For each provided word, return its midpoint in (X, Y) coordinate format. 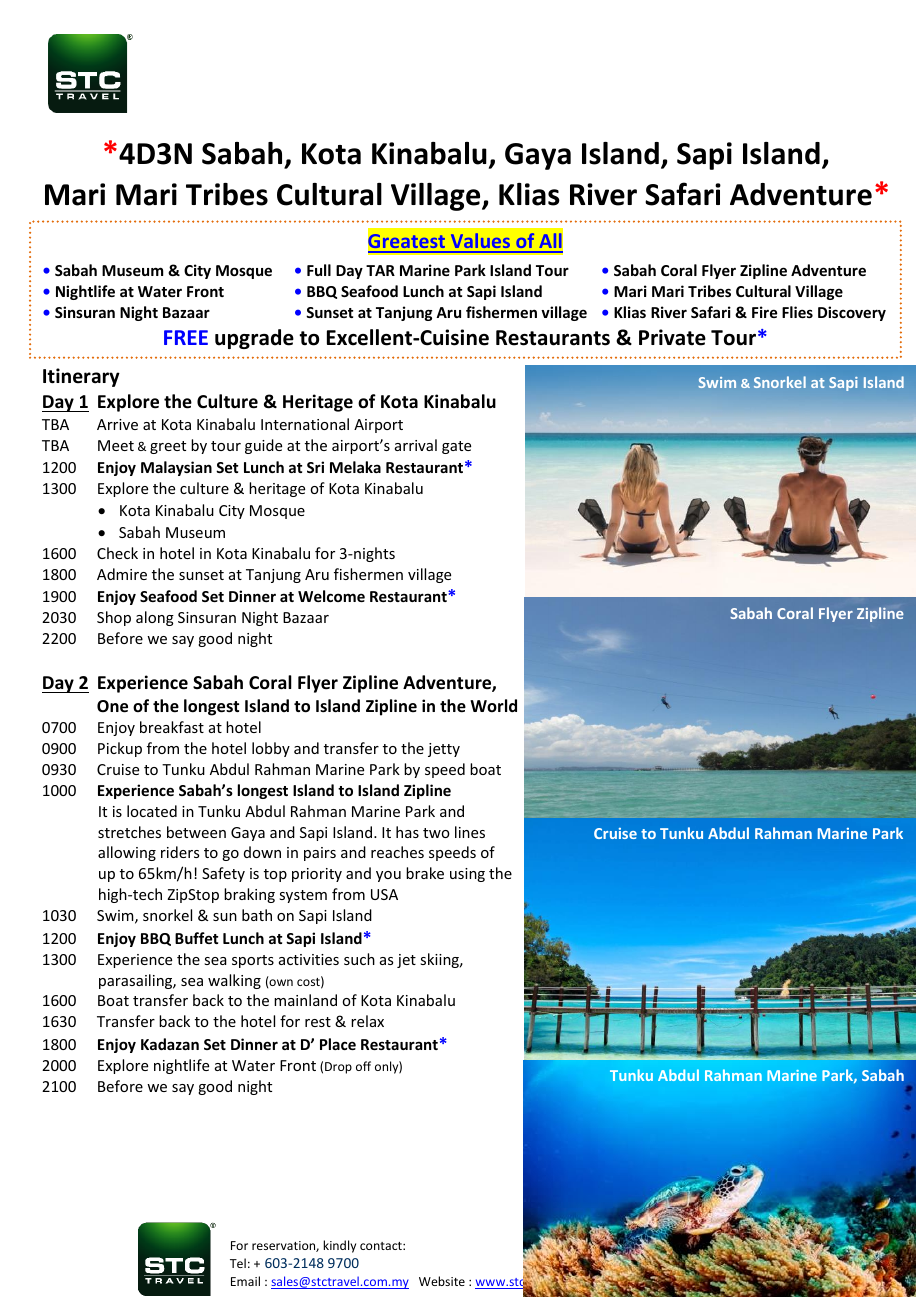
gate (456, 447)
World (493, 705)
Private (672, 337)
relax (367, 1021)
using (467, 875)
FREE (186, 337)
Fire (764, 312)
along (155, 618)
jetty (444, 750)
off (363, 1066)
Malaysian (176, 468)
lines (470, 832)
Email (245, 1281)
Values (480, 242)
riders (180, 852)
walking (234, 981)
